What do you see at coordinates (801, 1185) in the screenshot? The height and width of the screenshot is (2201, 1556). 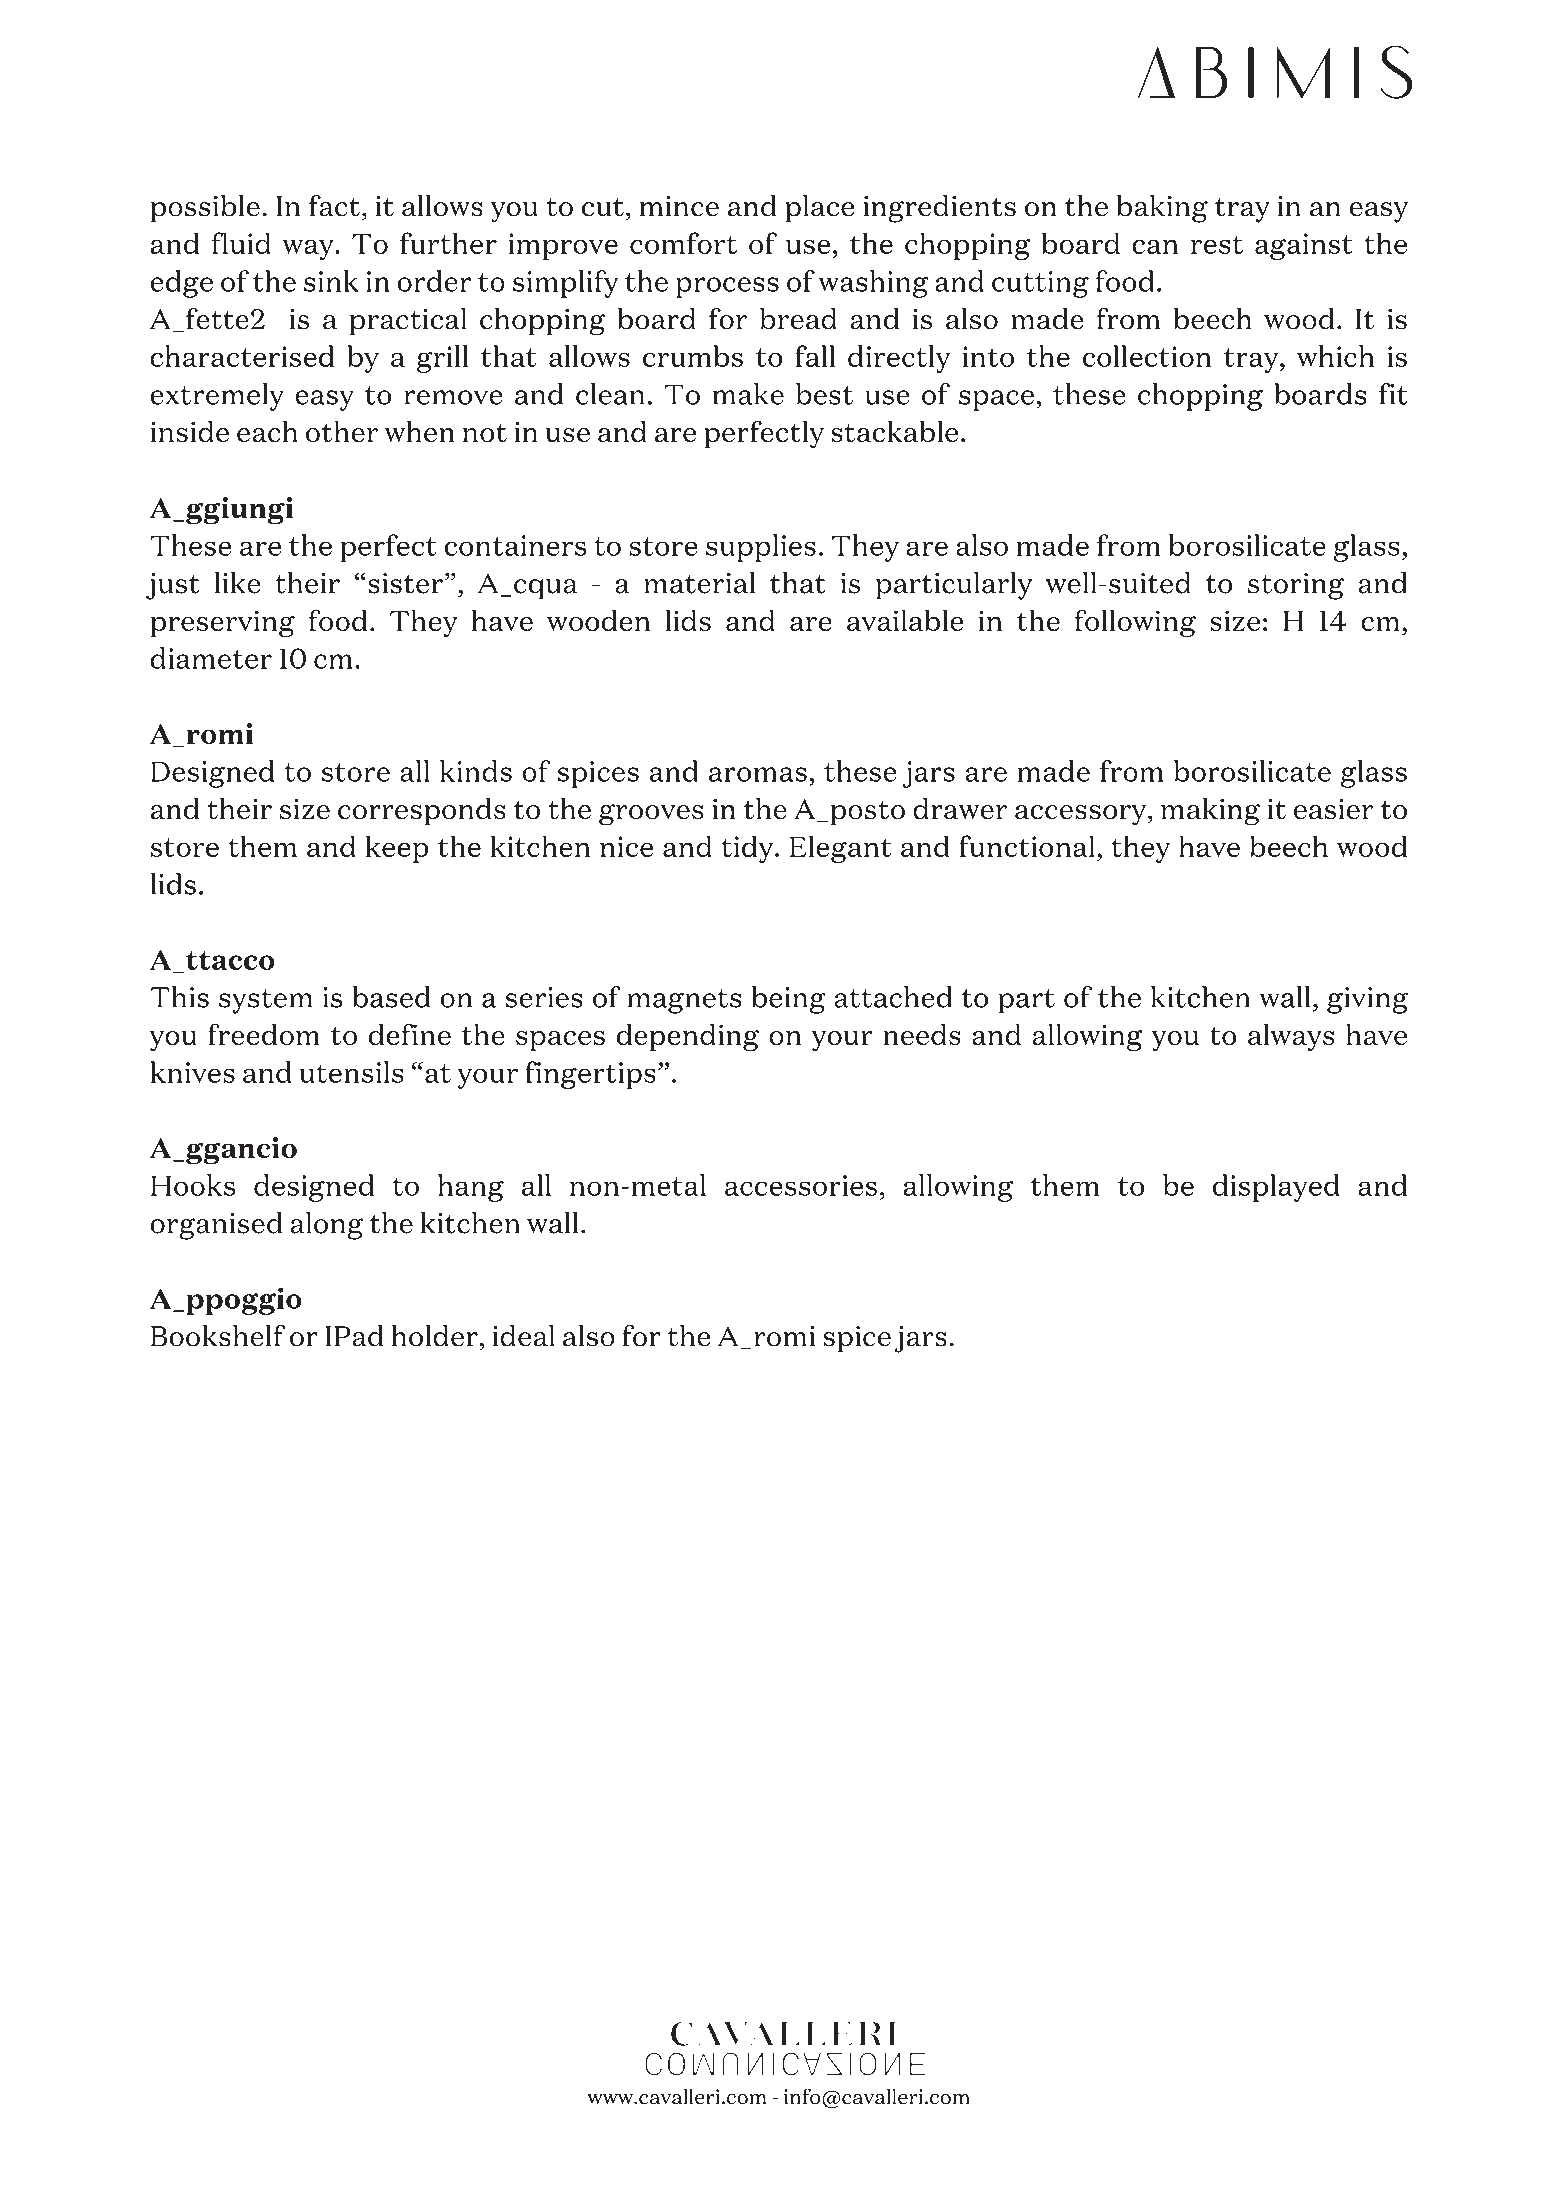 I see `accessories` at bounding box center [801, 1185].
